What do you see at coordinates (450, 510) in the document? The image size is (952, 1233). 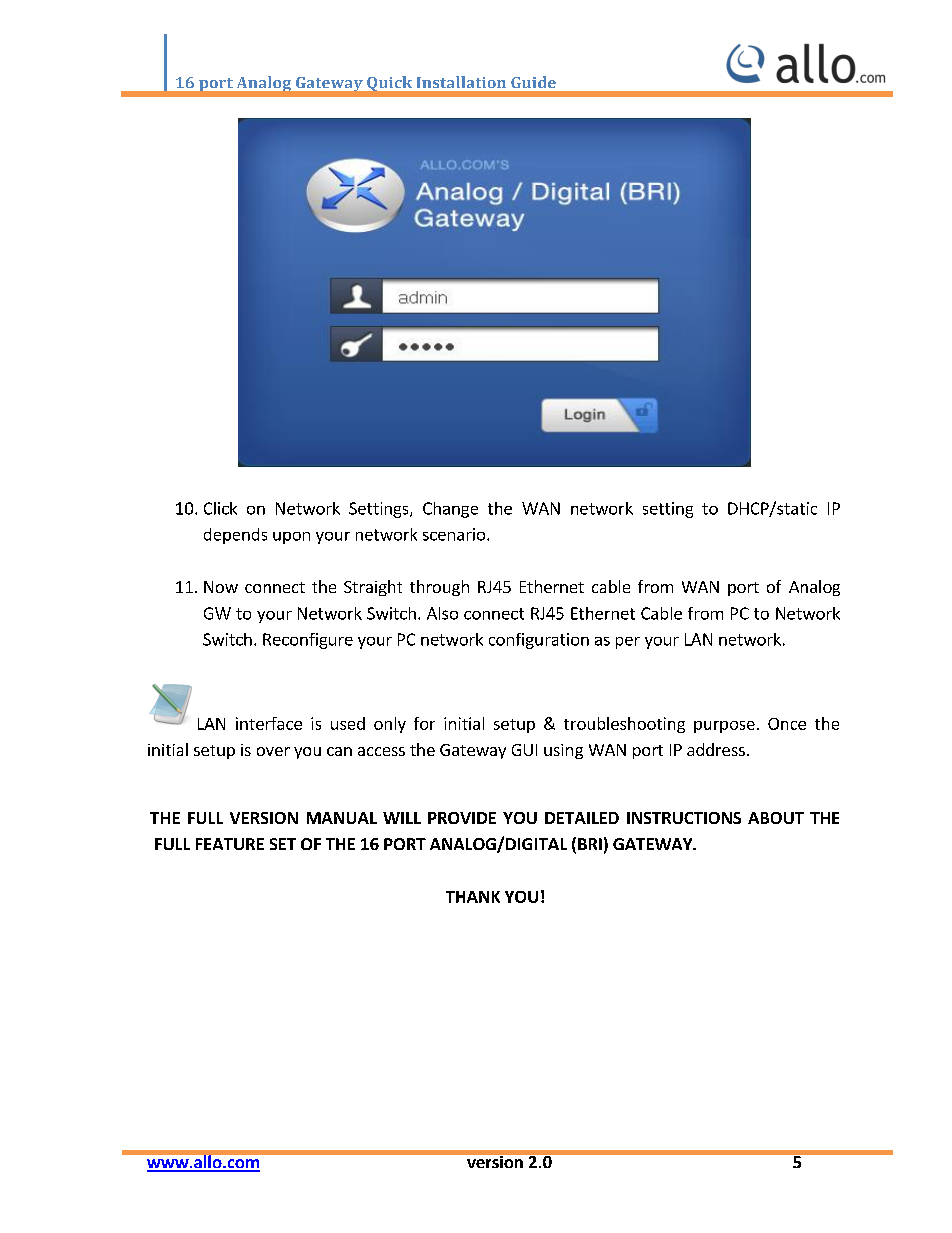 I see `Change` at bounding box center [450, 510].
